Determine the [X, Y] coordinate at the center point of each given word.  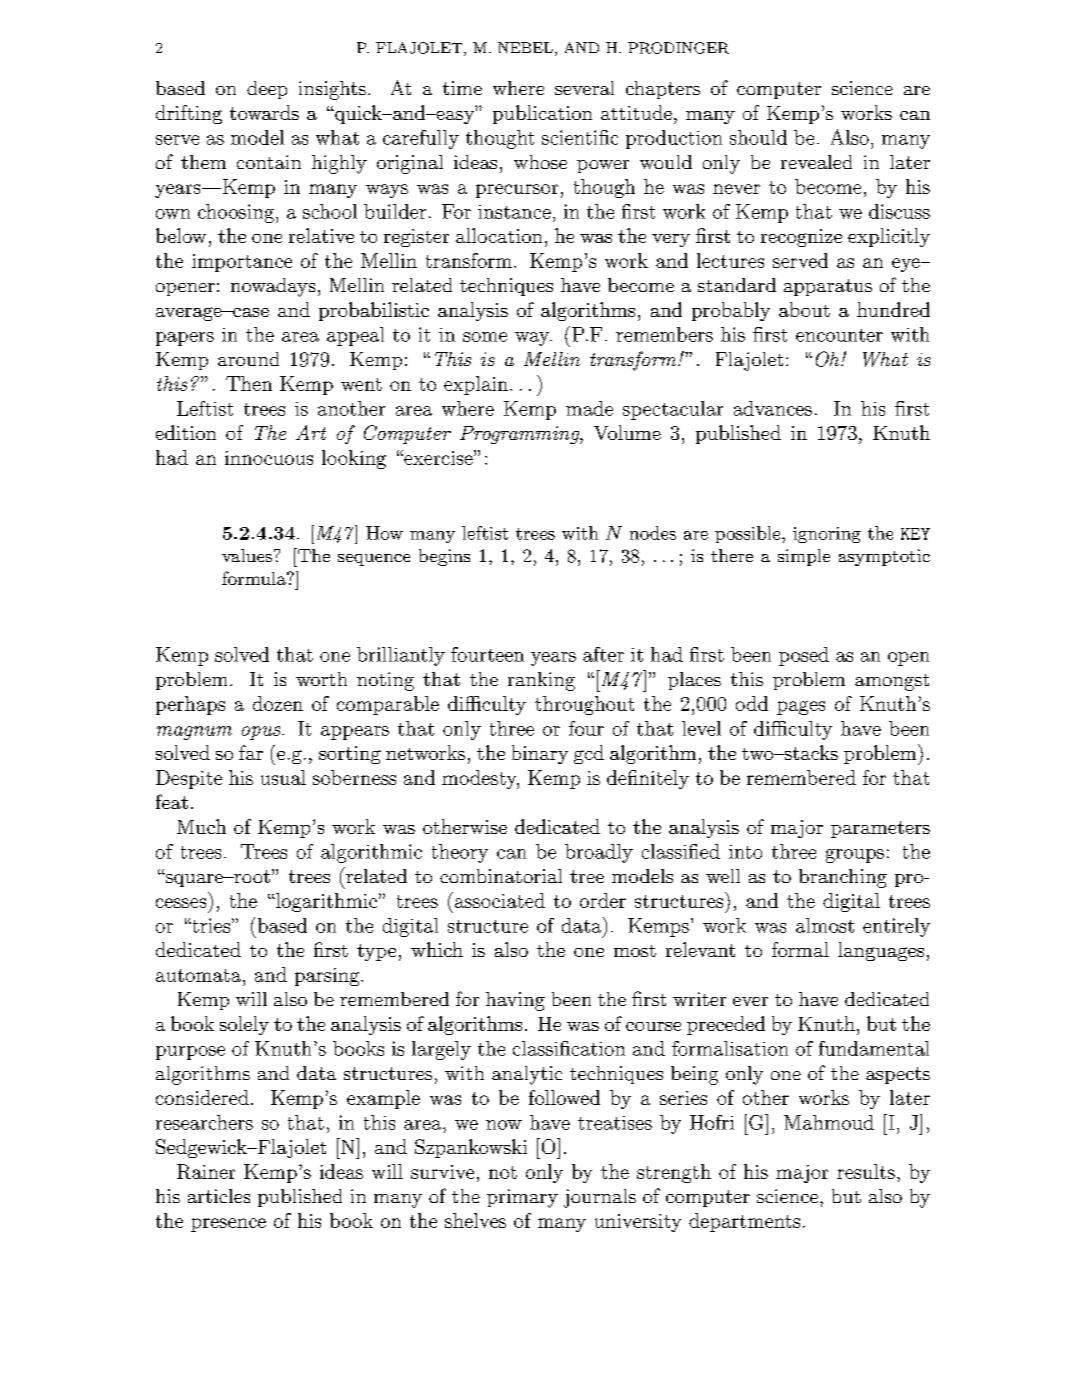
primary [522, 1198]
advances [773, 408]
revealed [816, 162]
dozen [278, 703]
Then [249, 383]
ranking [541, 681]
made [589, 408]
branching [843, 878]
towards [264, 112]
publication [542, 114]
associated [498, 900]
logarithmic [325, 902]
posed [804, 656]
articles [219, 1196]
